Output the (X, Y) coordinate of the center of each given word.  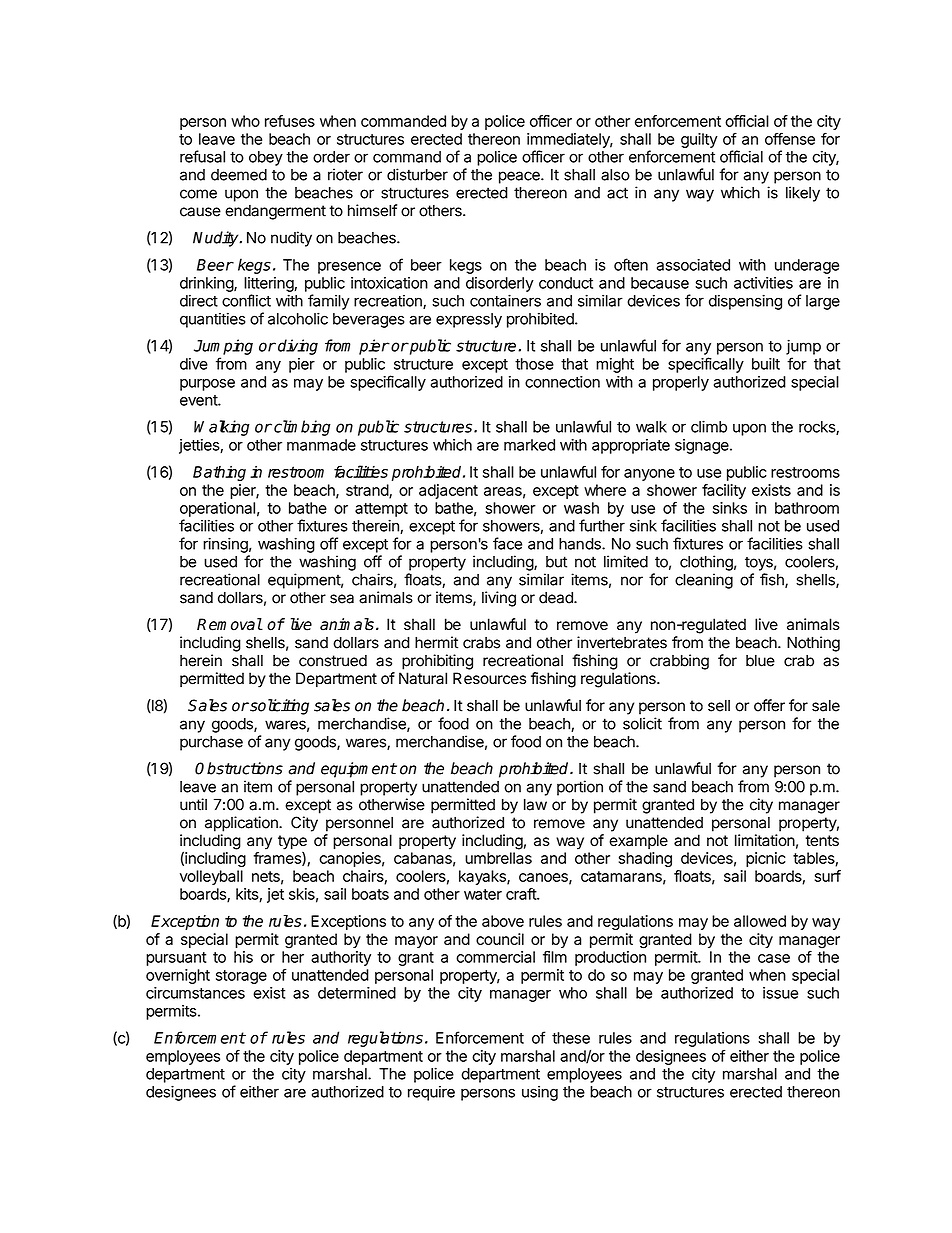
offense (790, 138)
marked (529, 445)
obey (266, 158)
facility (724, 491)
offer (769, 705)
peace (520, 177)
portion (580, 788)
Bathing (219, 473)
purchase (211, 743)
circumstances (195, 993)
